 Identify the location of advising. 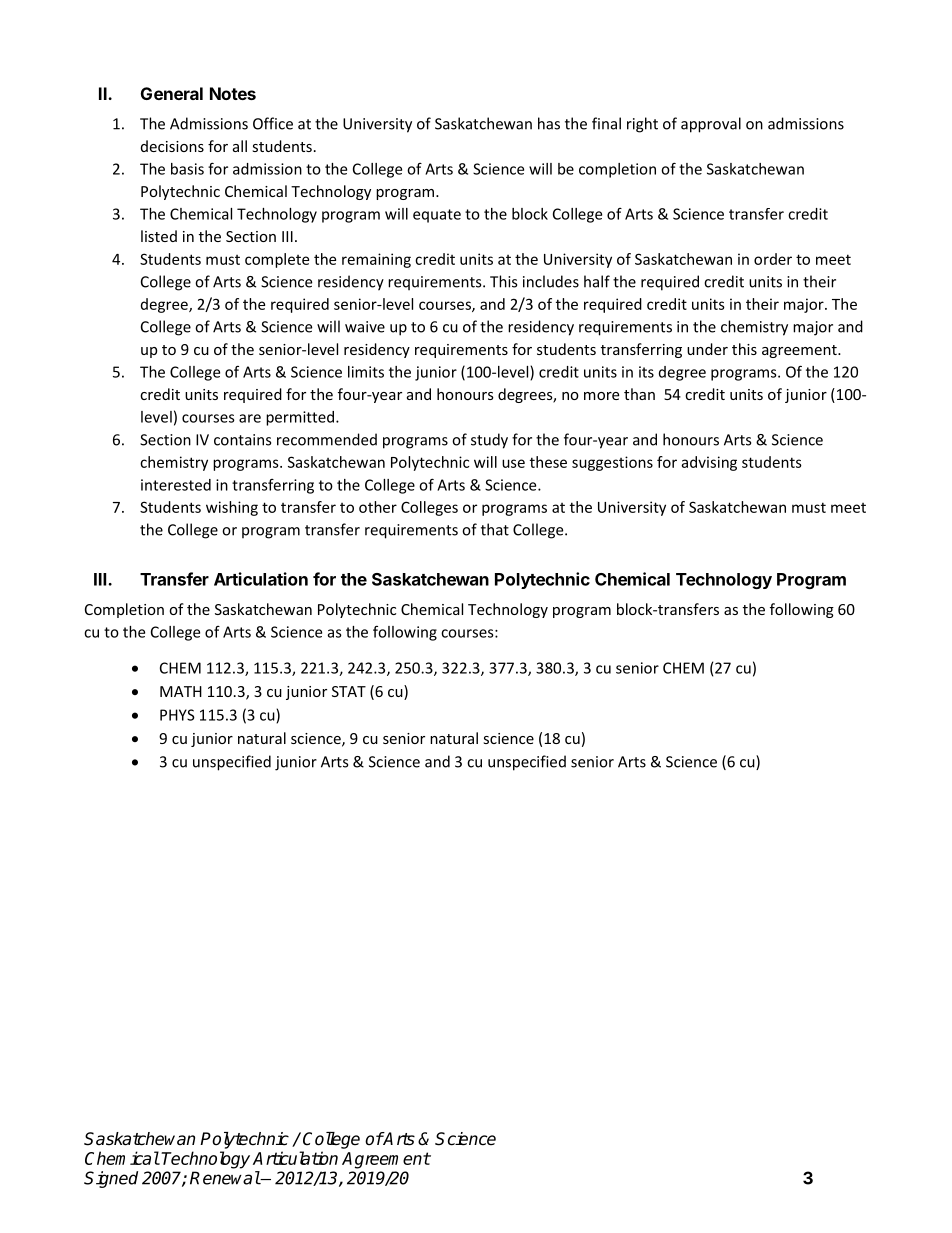
(709, 463).
